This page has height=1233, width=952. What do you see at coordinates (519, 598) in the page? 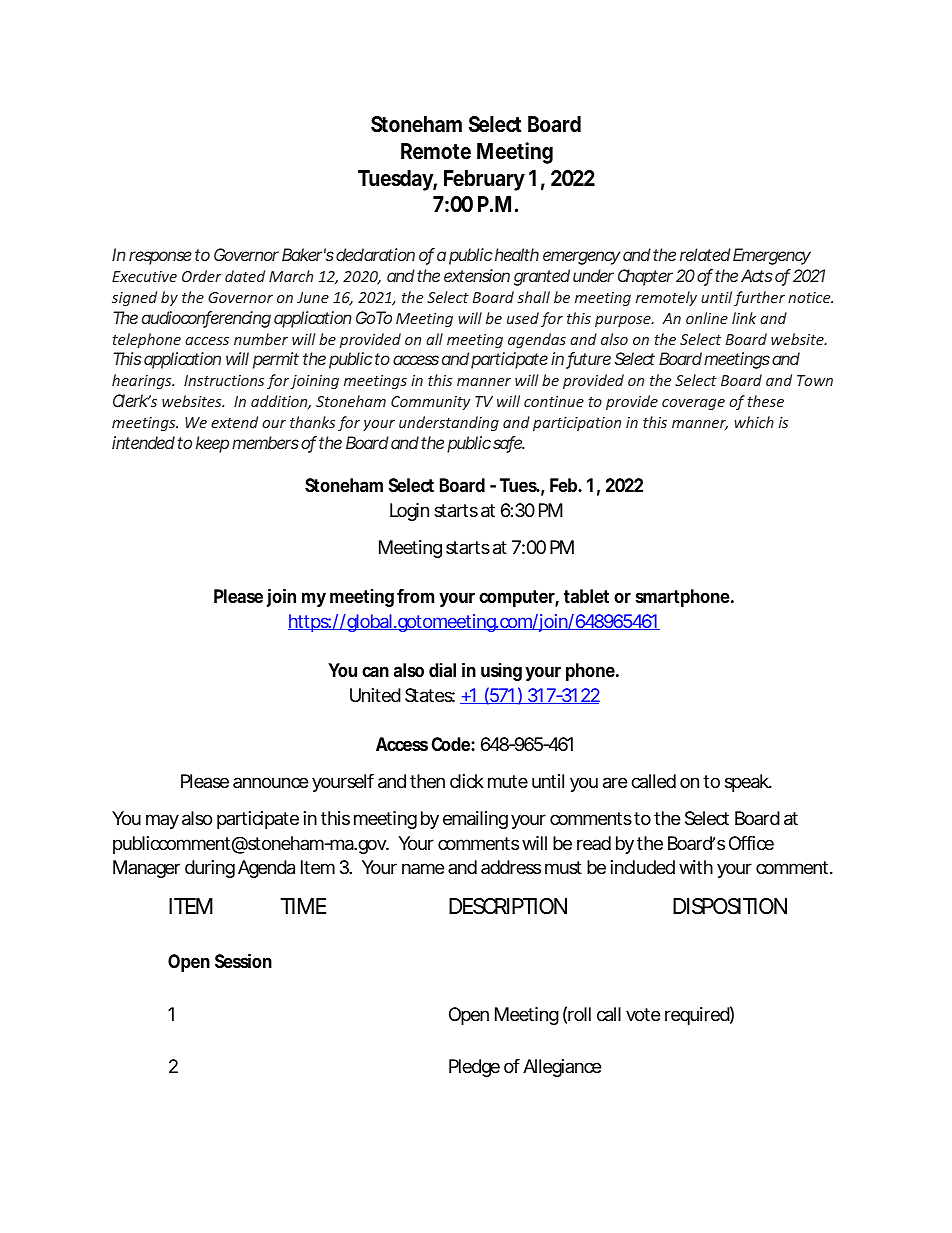
I see `computer` at bounding box center [519, 598].
